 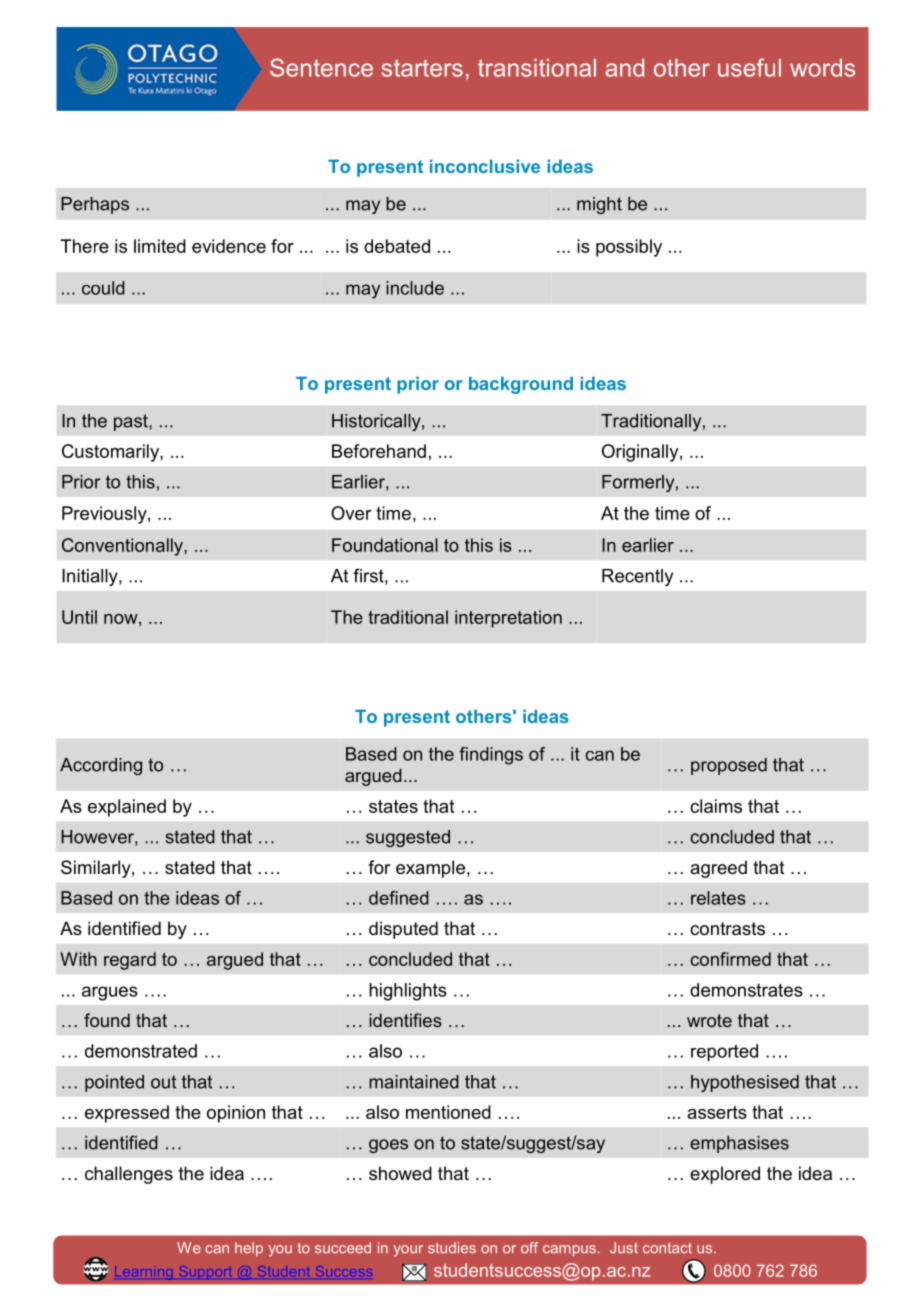 What do you see at coordinates (127, 808) in the screenshot?
I see `explained` at bounding box center [127, 808].
